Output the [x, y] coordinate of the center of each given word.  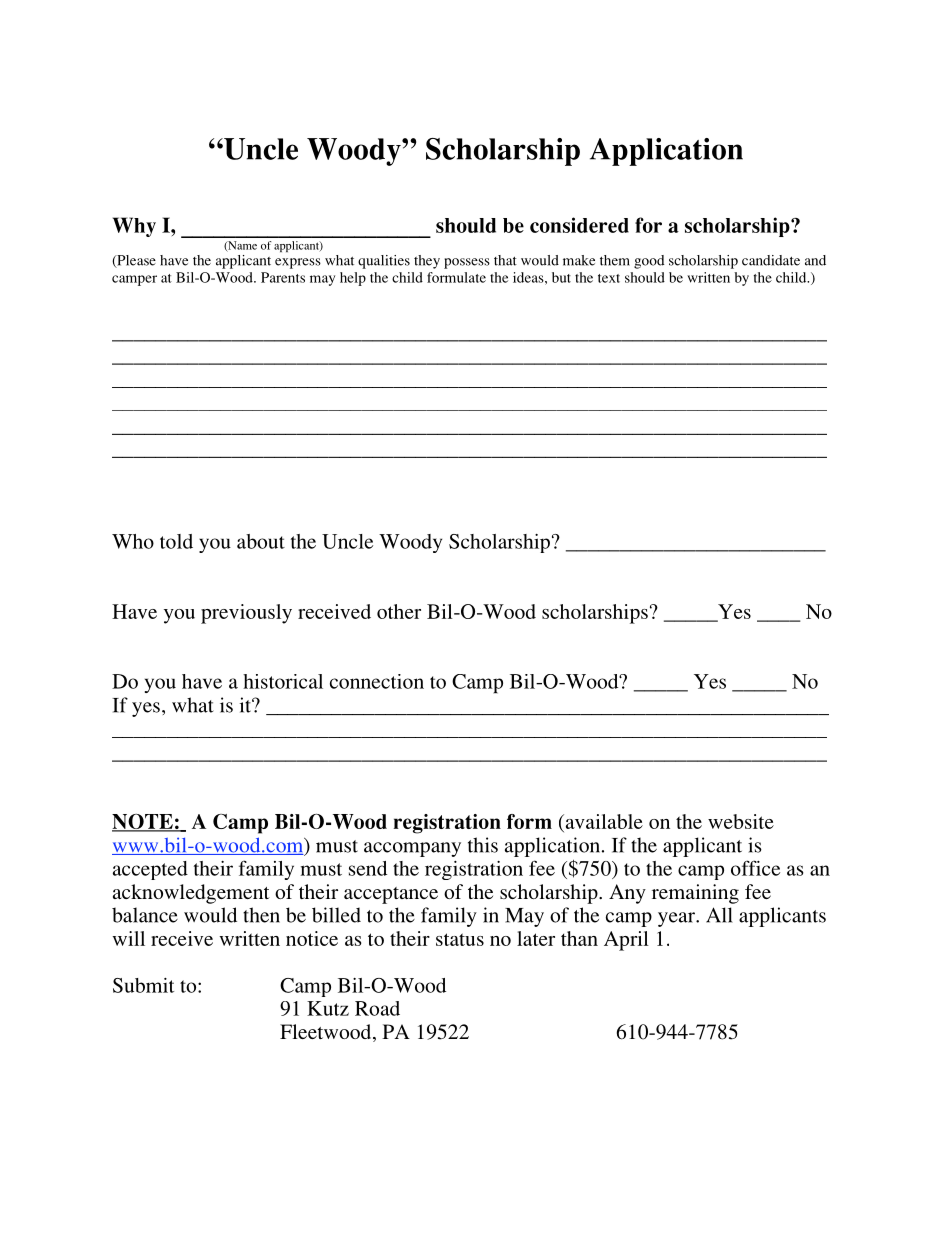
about [261, 541]
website [741, 821]
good [649, 262]
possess [467, 263]
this [483, 845]
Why [134, 227]
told [176, 541]
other [399, 611]
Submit [143, 985]
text [609, 278]
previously [246, 614]
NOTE [143, 823]
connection [377, 681]
